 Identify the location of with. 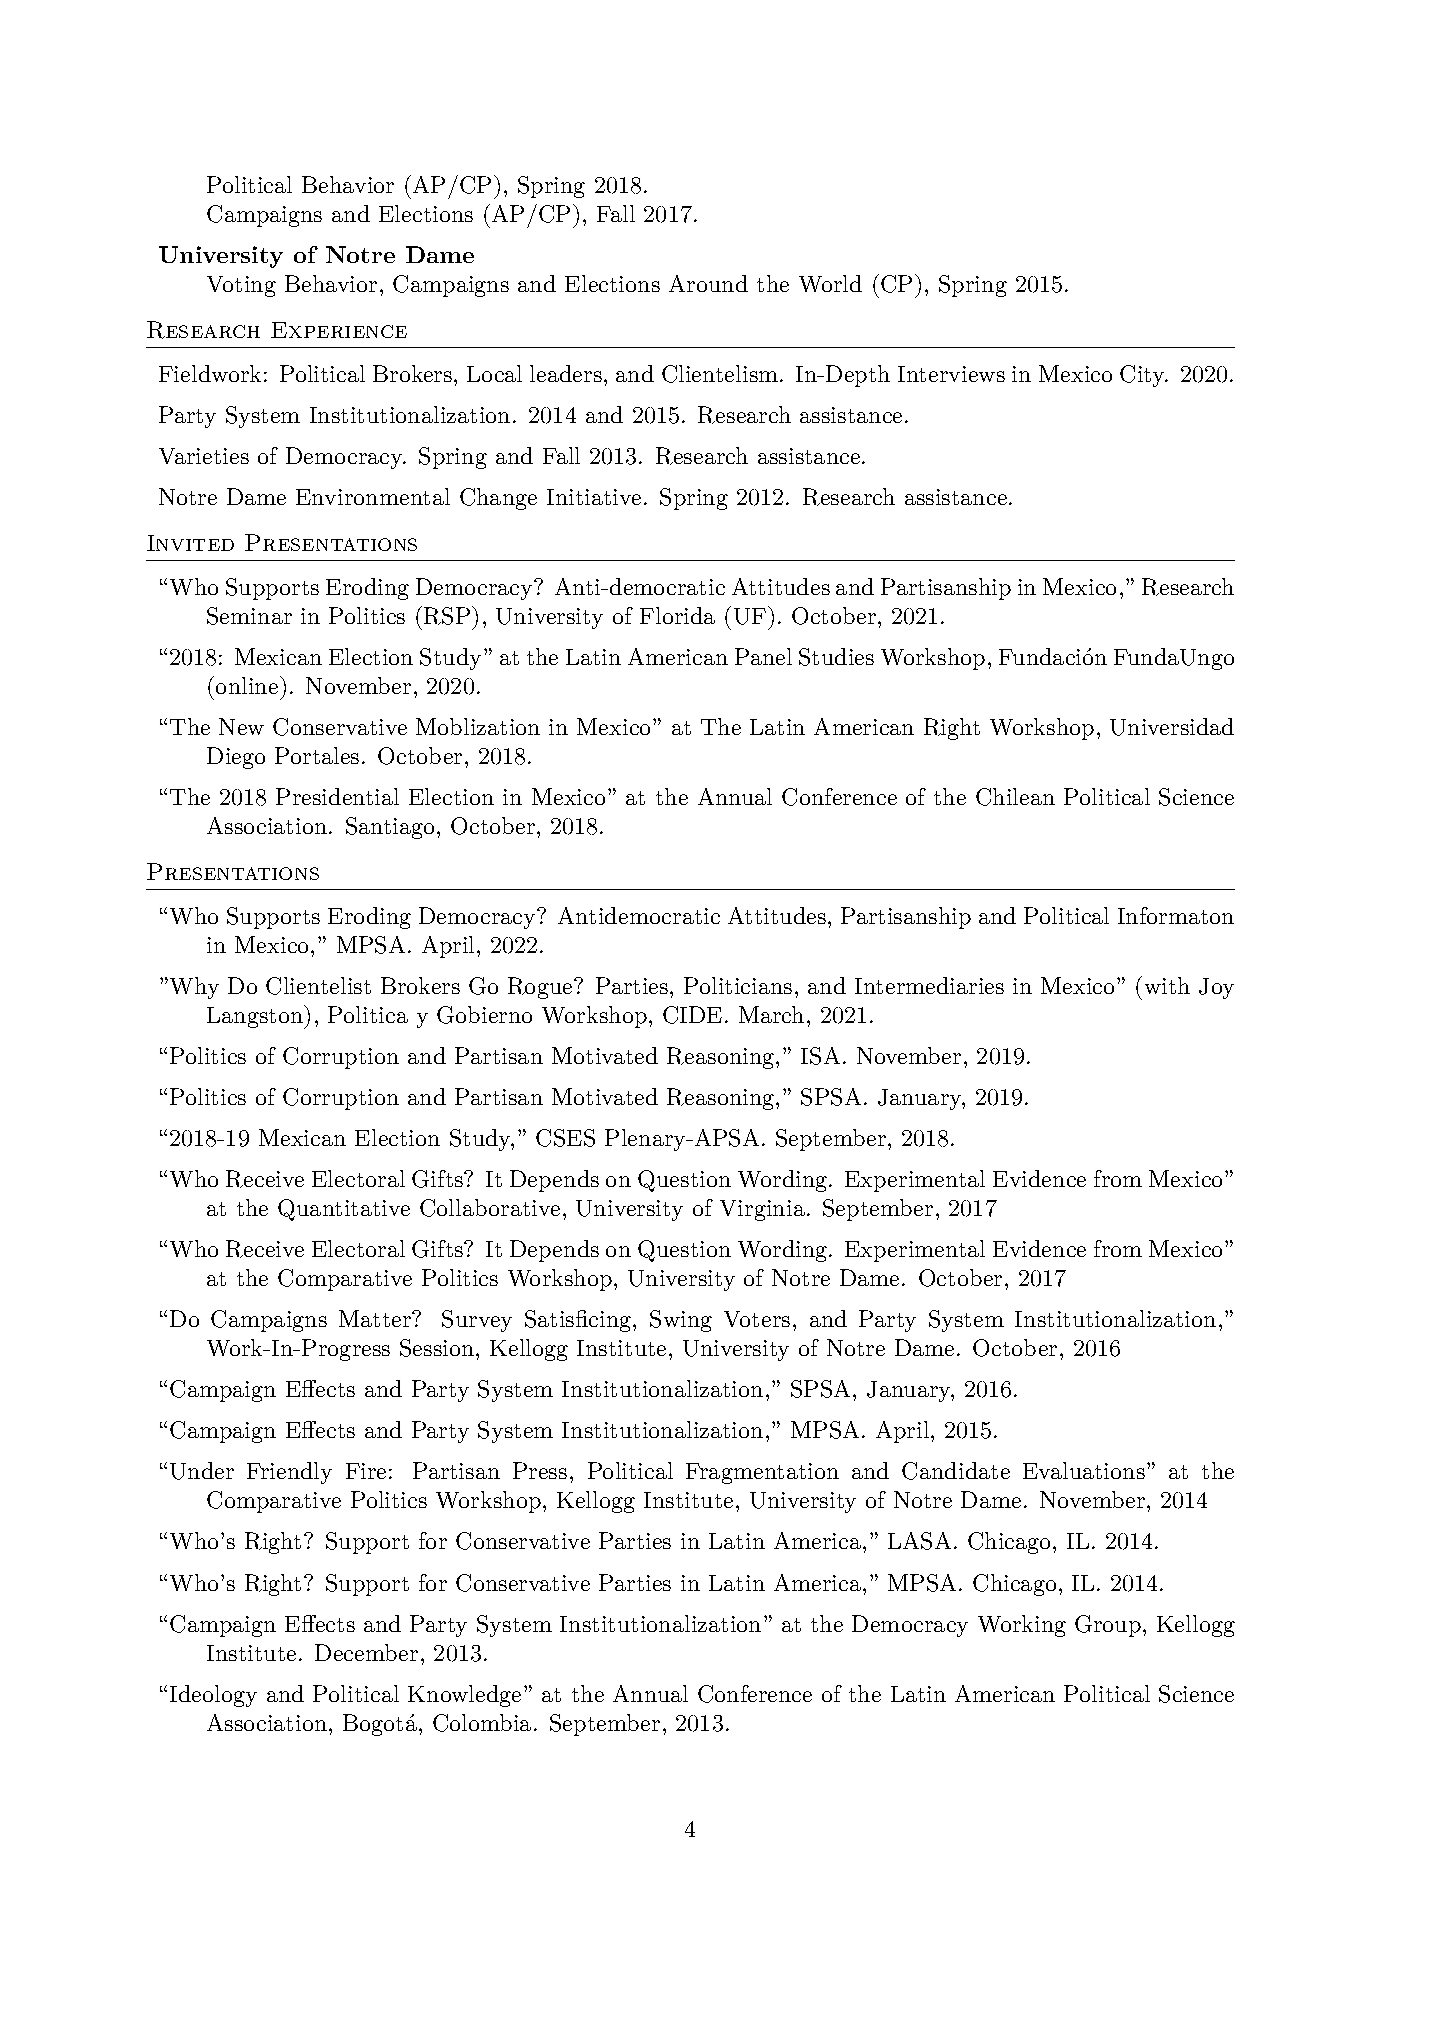
(1167, 985).
